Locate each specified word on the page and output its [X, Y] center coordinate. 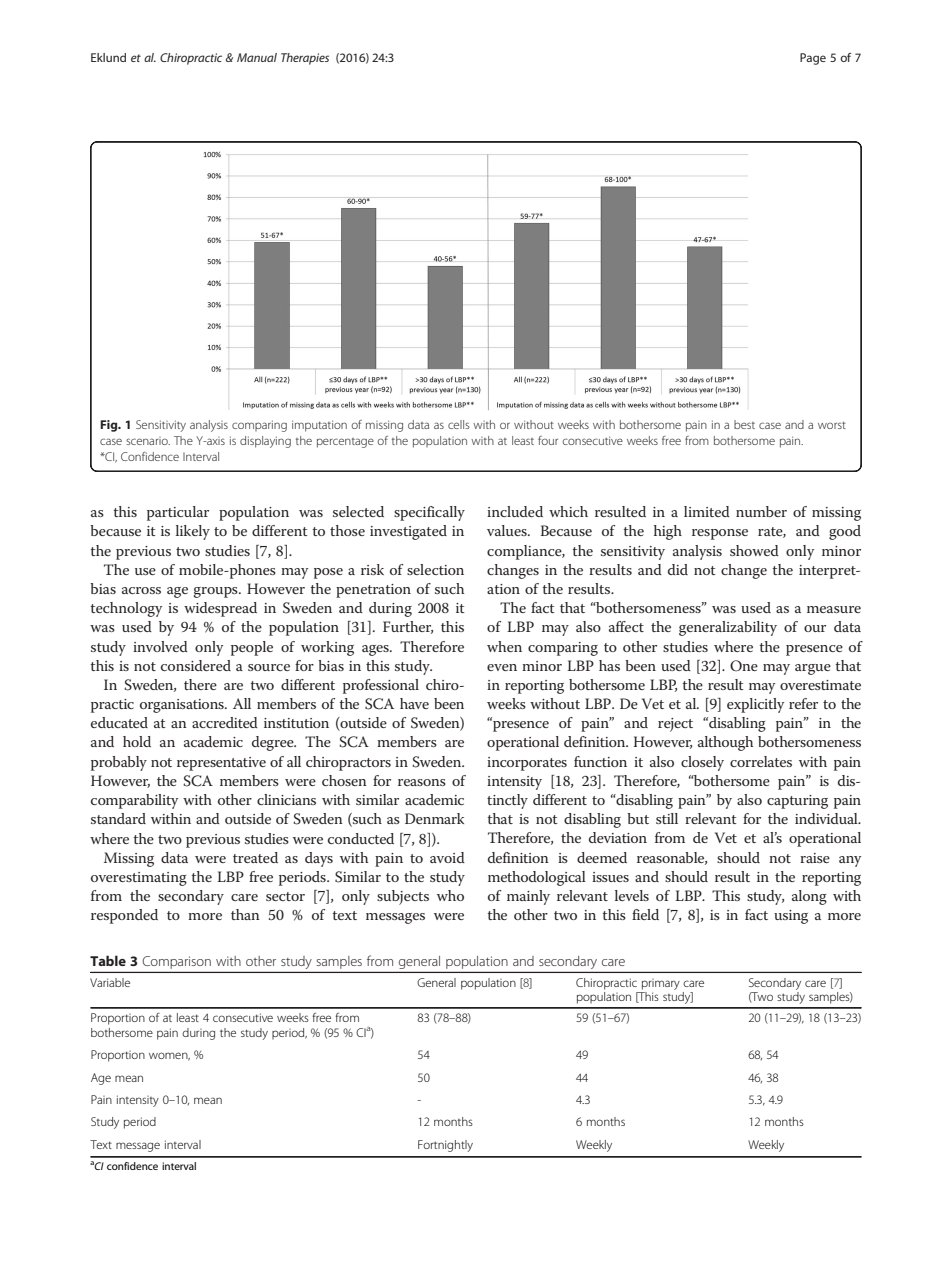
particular [178, 513]
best [744, 424]
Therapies [305, 59]
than [245, 914]
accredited [225, 722]
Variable [110, 982]
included [515, 511]
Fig [110, 426]
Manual [257, 57]
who [450, 895]
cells [459, 424]
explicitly [755, 705]
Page [813, 59]
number [761, 511]
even [502, 667]
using [791, 917]
